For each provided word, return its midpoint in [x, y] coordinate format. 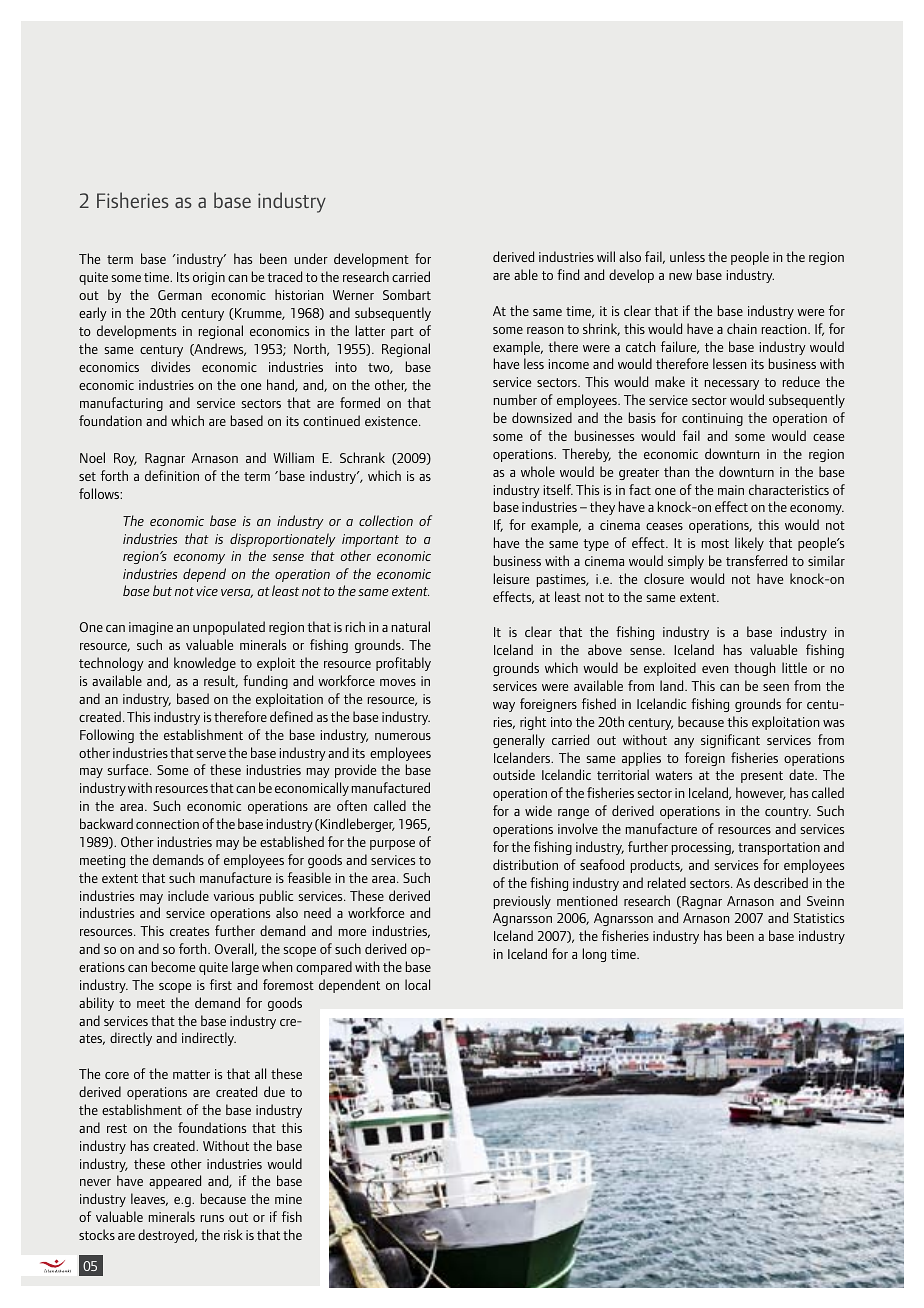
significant [730, 741]
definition [172, 475]
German [180, 295]
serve [211, 754]
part [402, 333]
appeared [175, 1182]
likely [749, 544]
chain [742, 328]
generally [519, 741]
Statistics [819, 918]
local [417, 984]
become [173, 966]
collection [386, 520]
